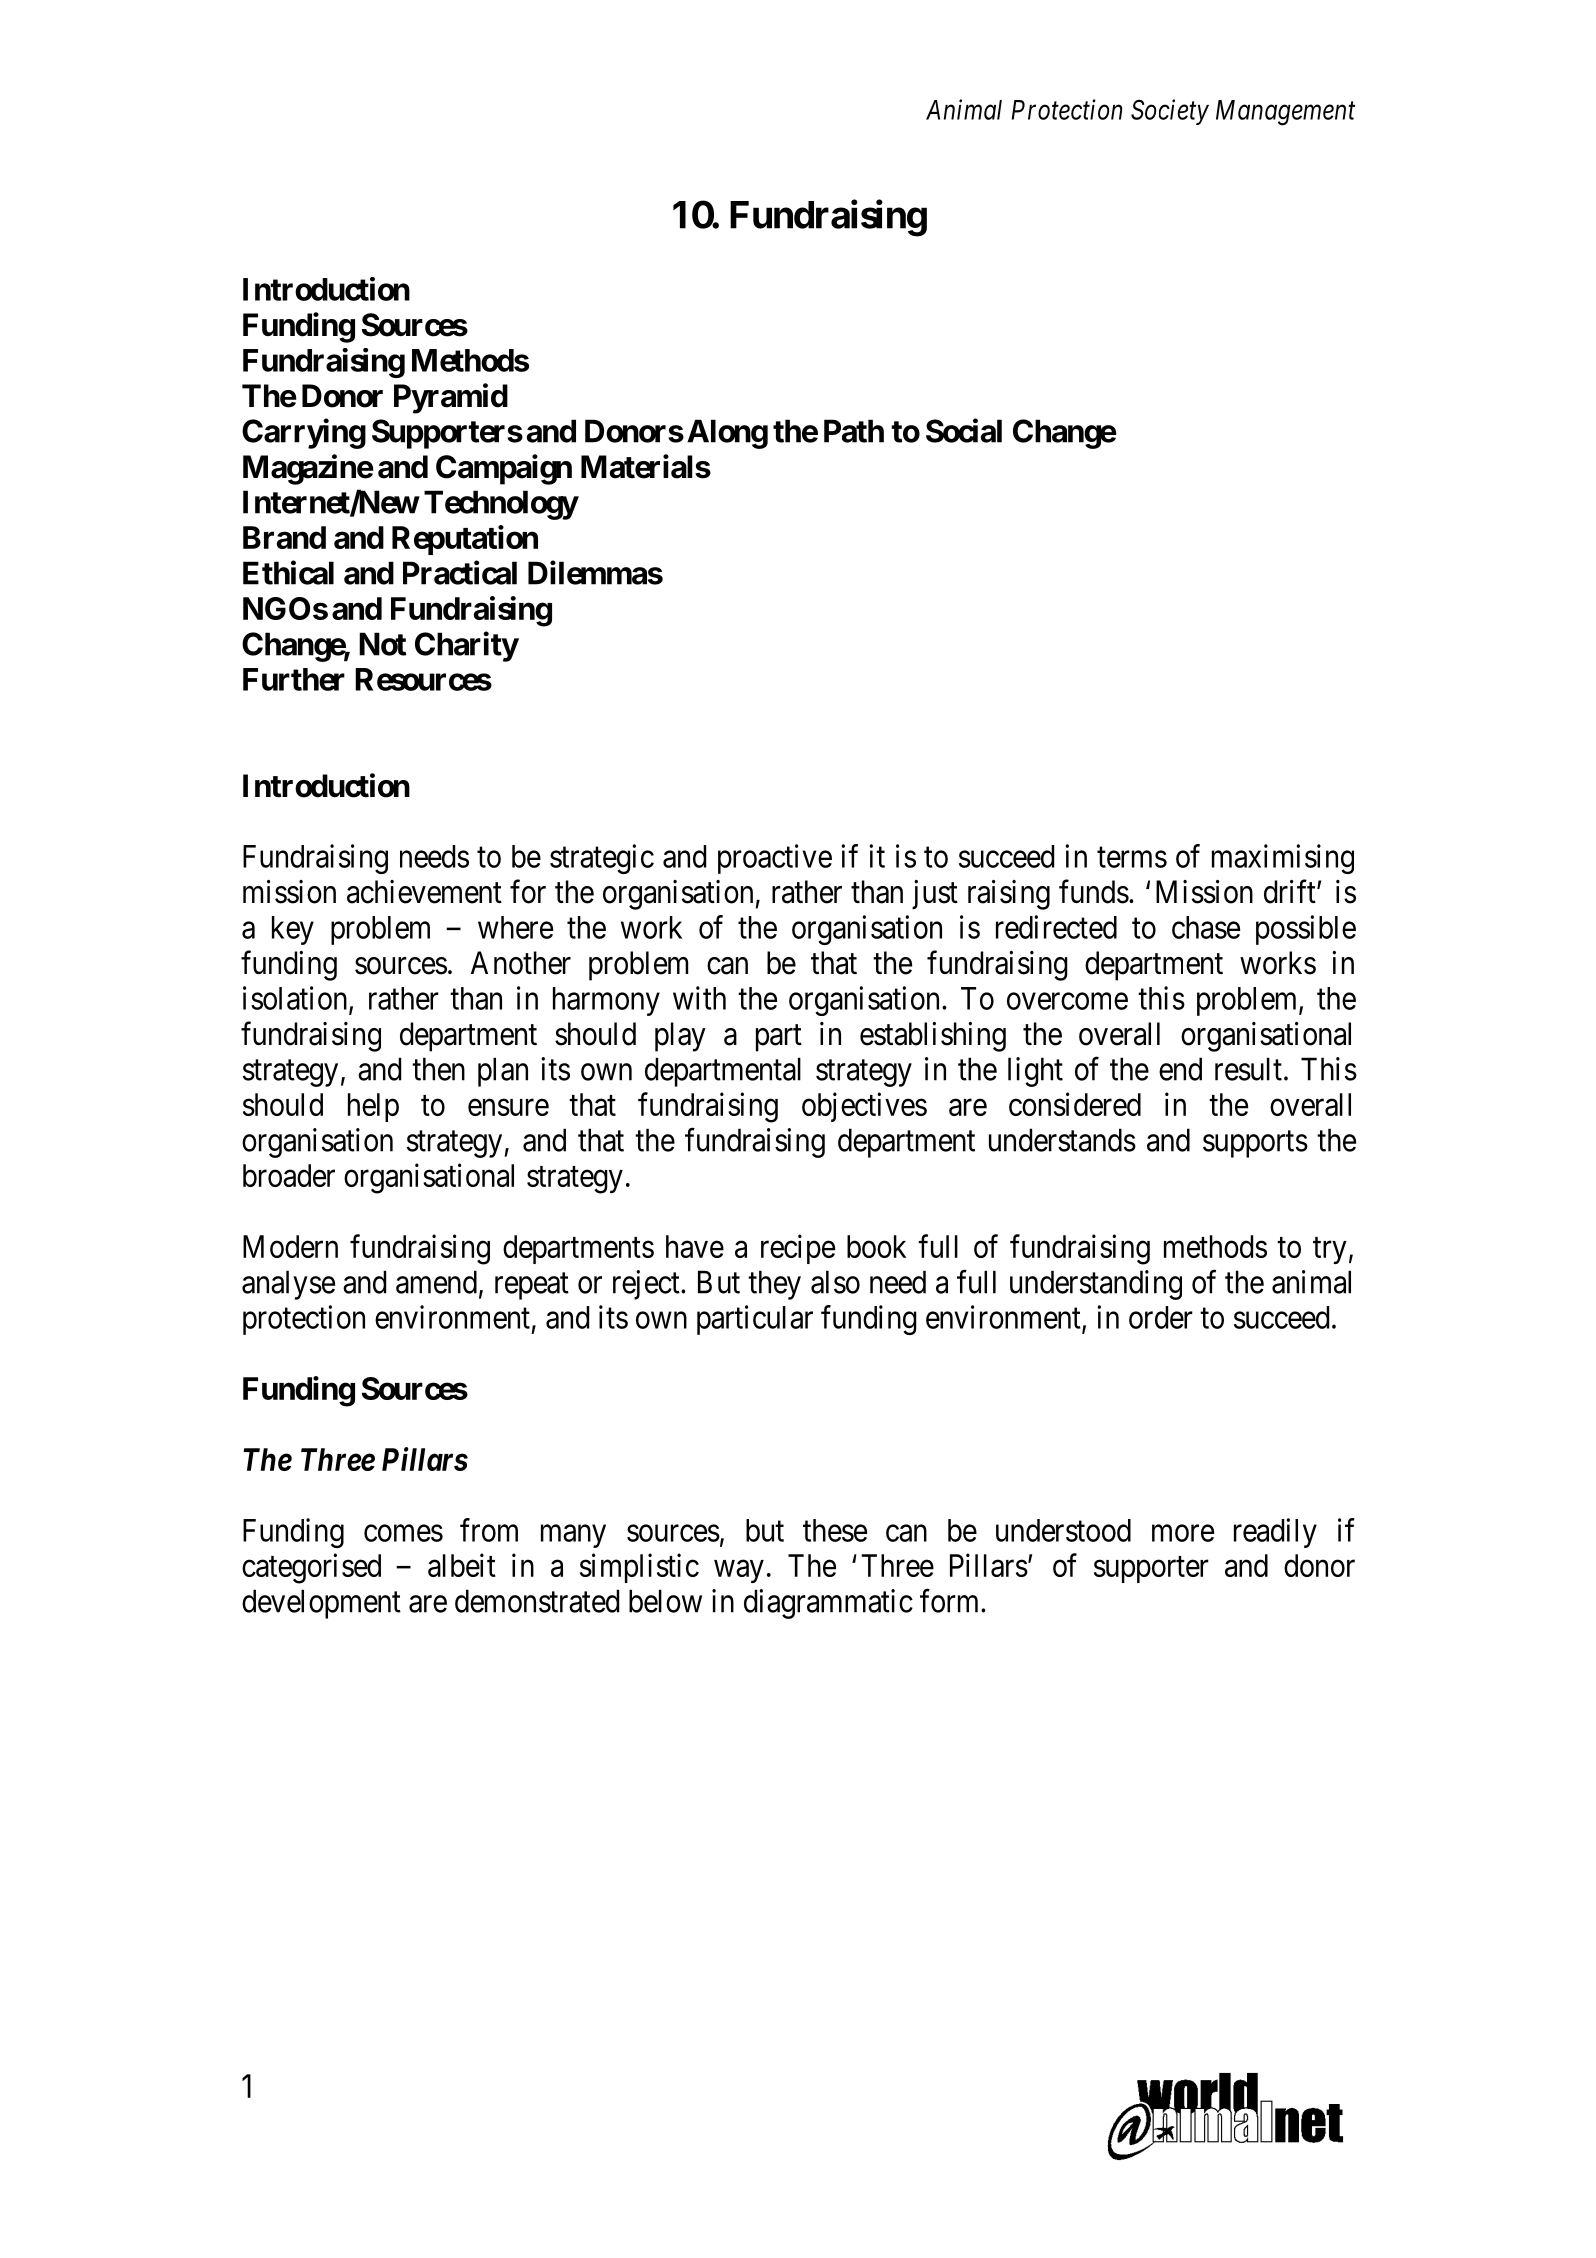 The height and width of the screenshot is (2258, 1596). What do you see at coordinates (835, 1282) in the screenshot?
I see `also` at bounding box center [835, 1282].
